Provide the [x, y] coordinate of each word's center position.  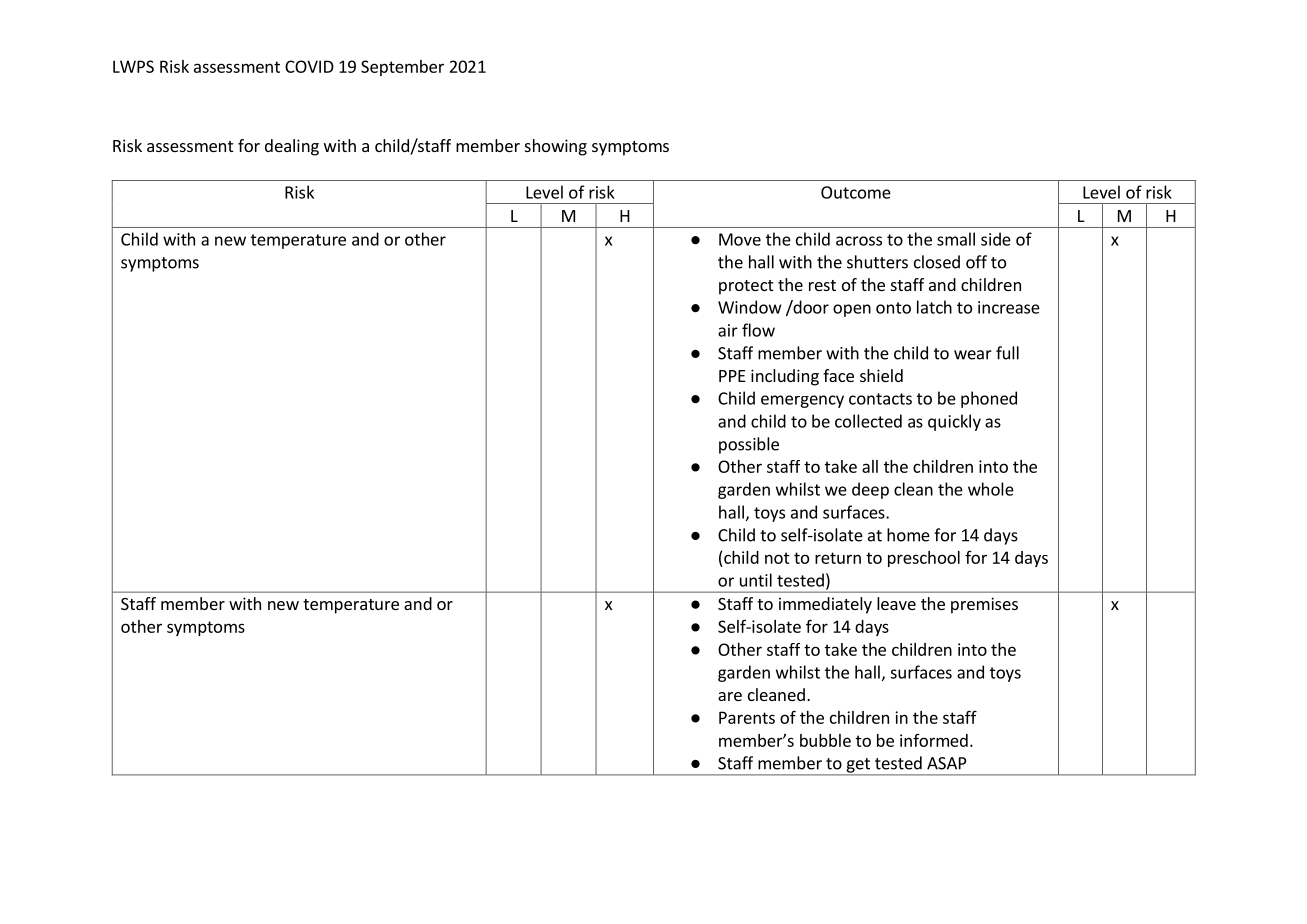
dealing [292, 147]
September [402, 68]
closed [937, 262]
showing [556, 147]
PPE [732, 376]
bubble [825, 740]
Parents [747, 717]
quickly [954, 422]
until [756, 580]
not [777, 558]
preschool [924, 559]
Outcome [856, 192]
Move [740, 239]
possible [749, 445]
